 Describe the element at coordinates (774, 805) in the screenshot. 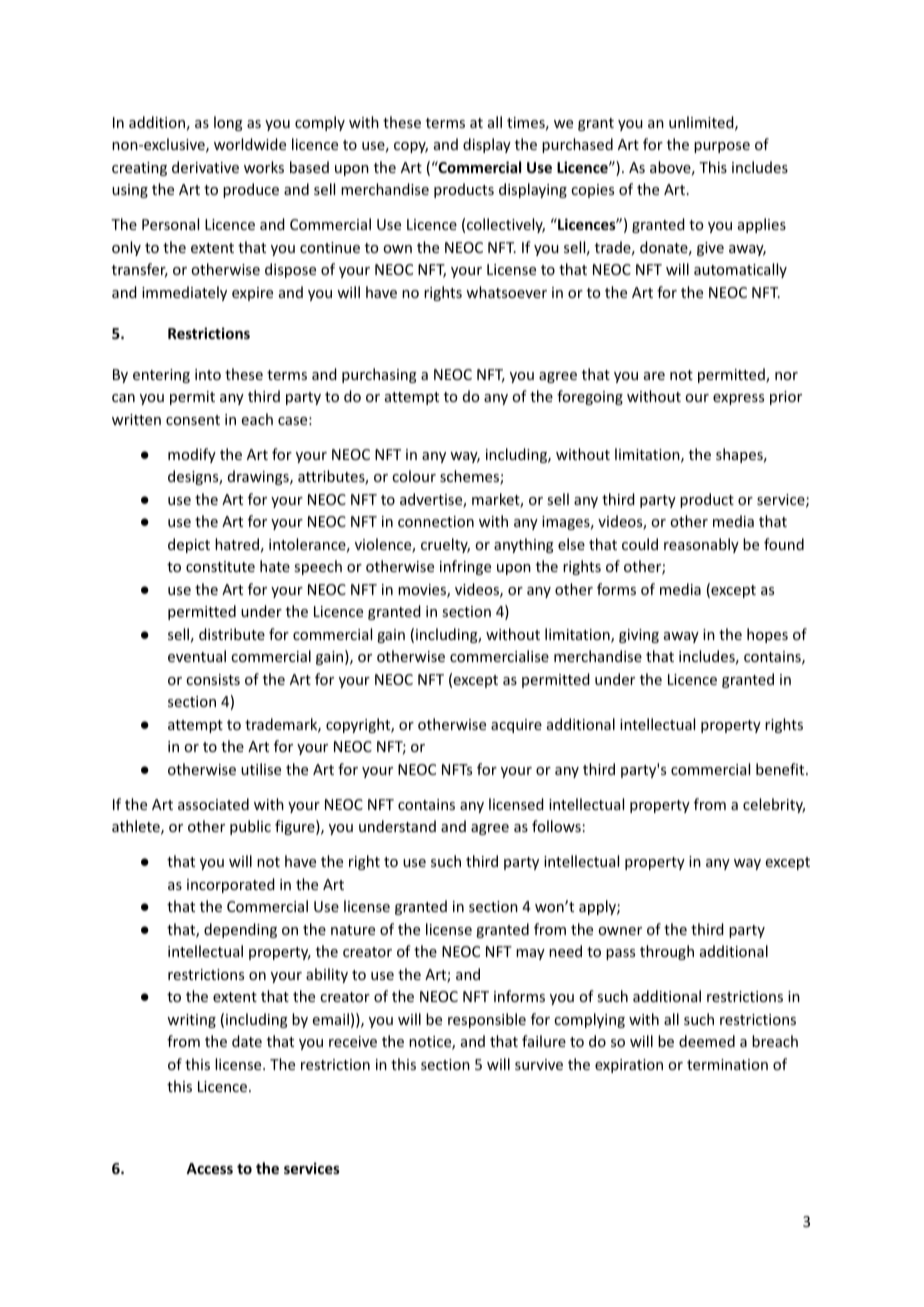

I see `celebrity` at that location.
